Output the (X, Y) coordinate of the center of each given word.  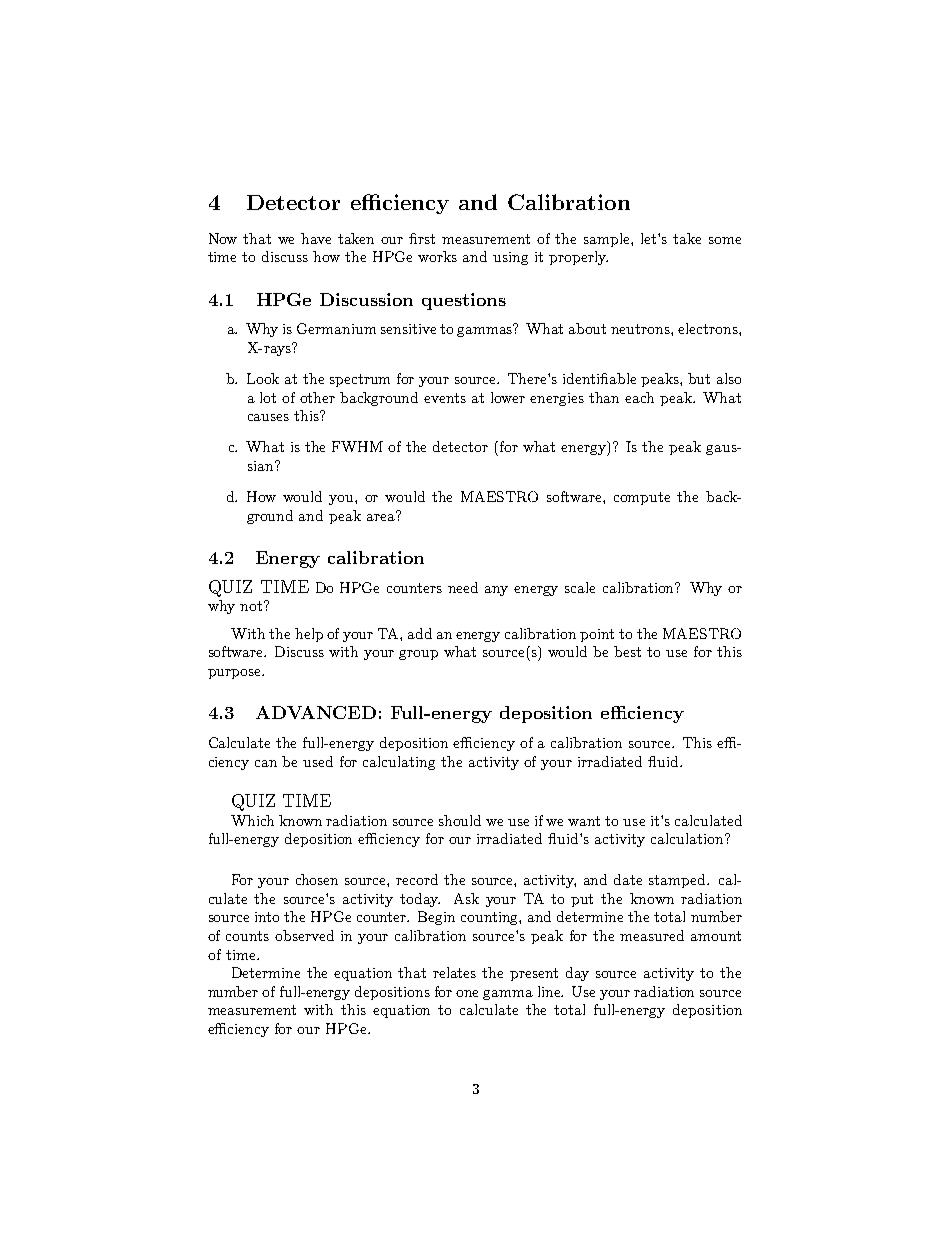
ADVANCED (316, 712)
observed (304, 935)
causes (268, 417)
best (627, 651)
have (316, 238)
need (463, 587)
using (510, 258)
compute (642, 498)
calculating (399, 763)
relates (454, 972)
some (725, 240)
